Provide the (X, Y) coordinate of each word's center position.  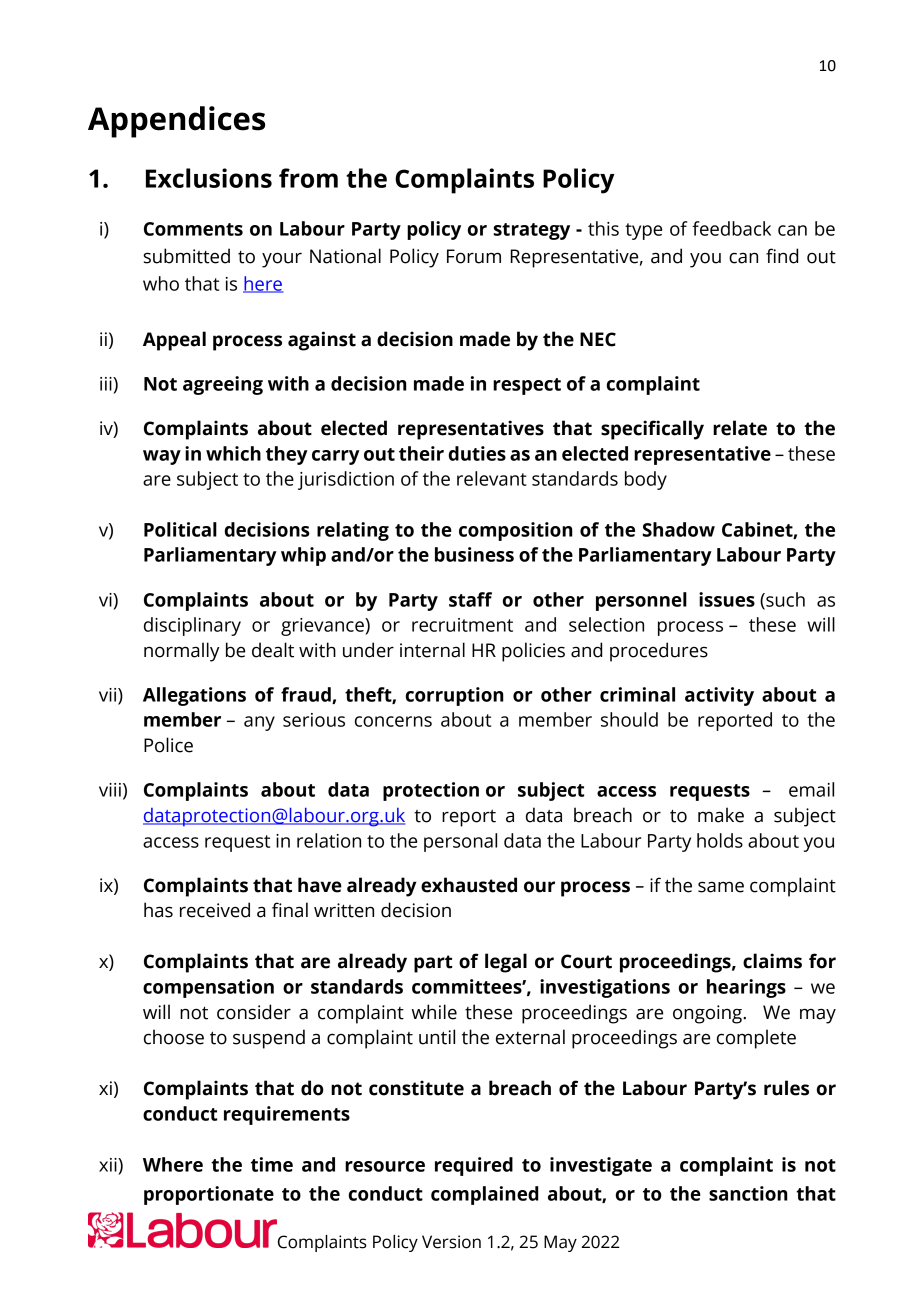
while (434, 1012)
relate (740, 428)
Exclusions (209, 178)
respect (527, 386)
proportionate (209, 1195)
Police (168, 745)
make (721, 815)
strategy (532, 231)
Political (180, 529)
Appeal (174, 341)
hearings (746, 988)
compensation (208, 988)
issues (727, 599)
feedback (731, 228)
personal (460, 842)
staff (470, 599)
